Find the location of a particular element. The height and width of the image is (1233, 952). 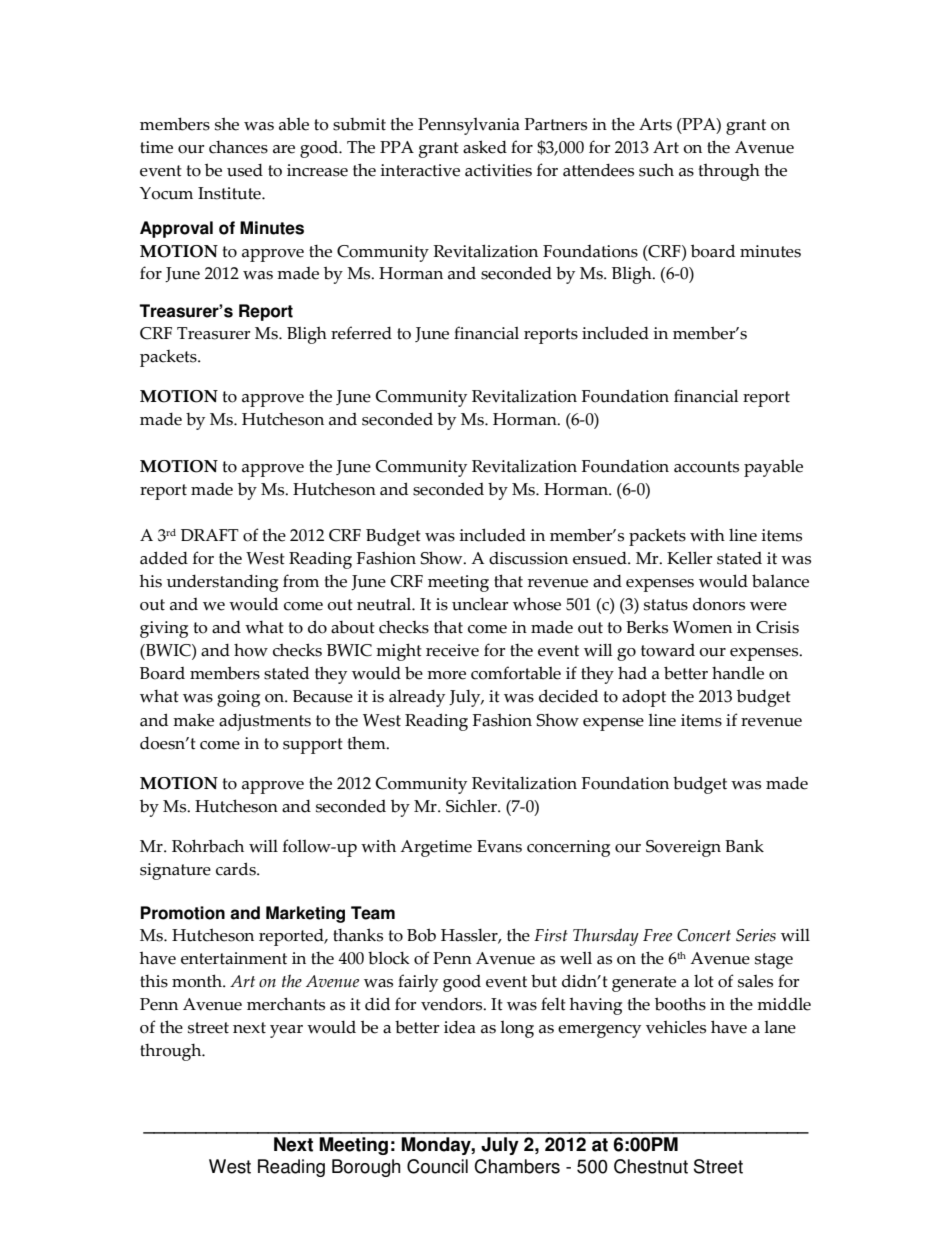

referred is located at coordinates (361, 333).
